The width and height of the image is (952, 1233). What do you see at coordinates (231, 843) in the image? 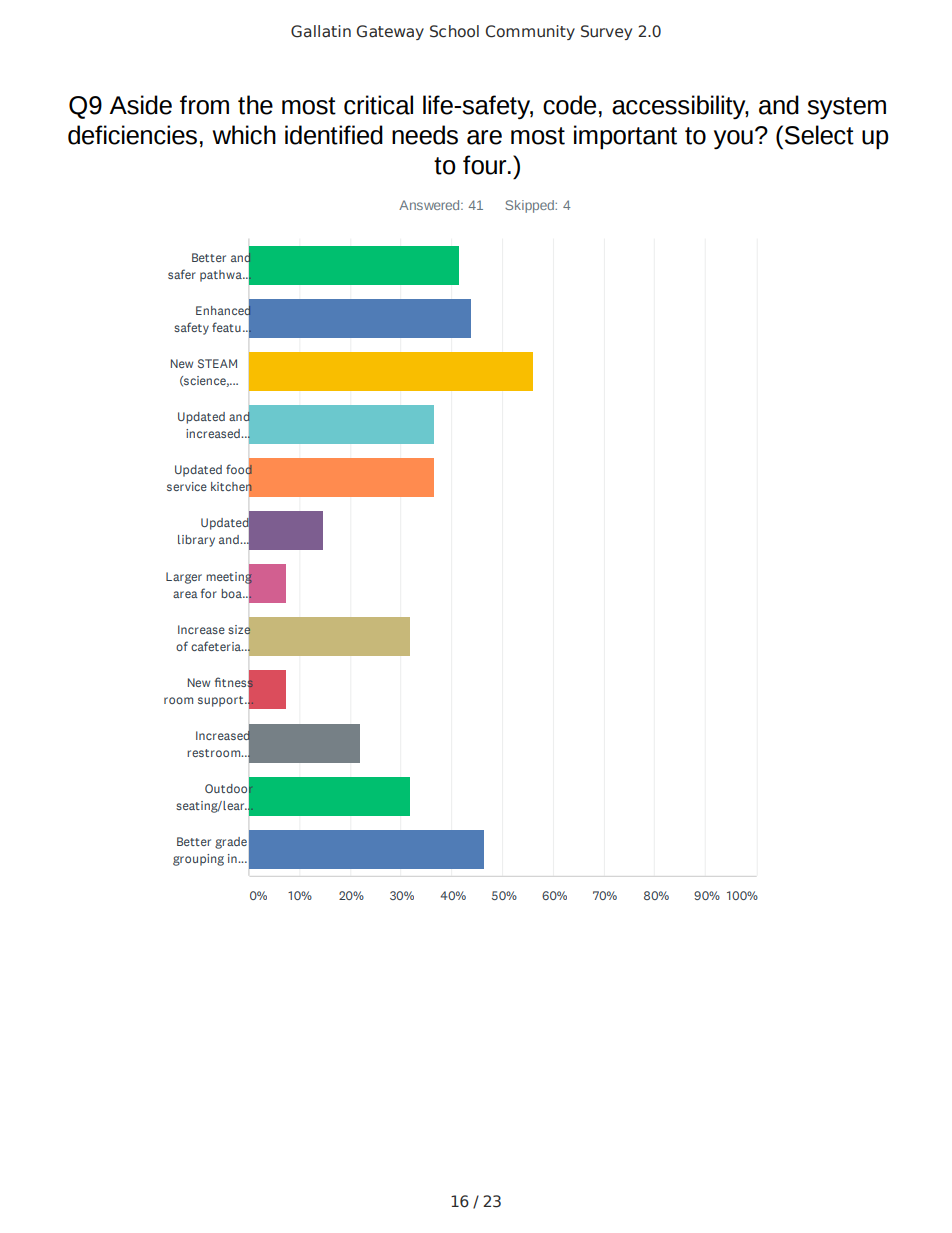
I see `grade` at bounding box center [231, 843].
